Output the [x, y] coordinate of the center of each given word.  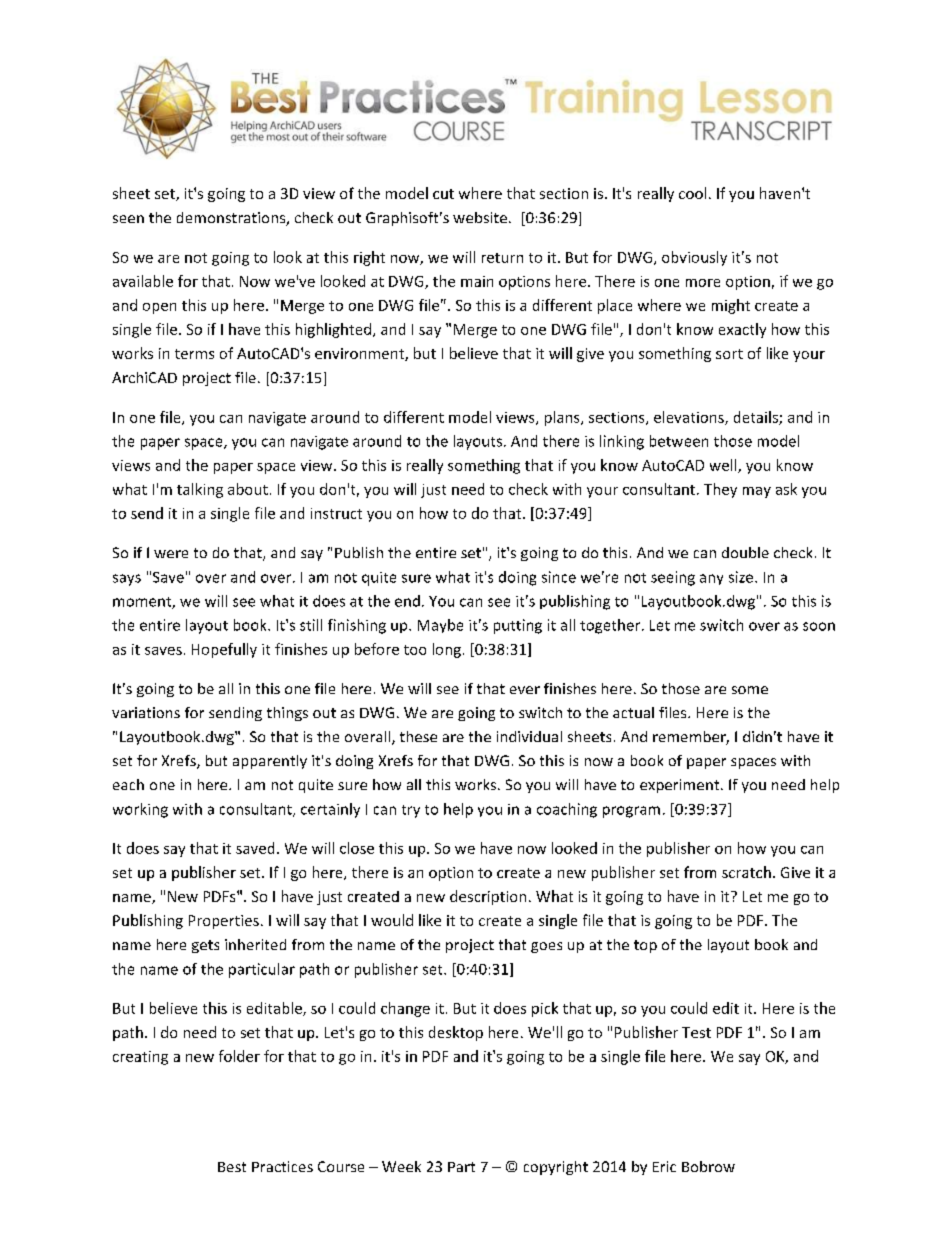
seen [128, 219]
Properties [224, 922]
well [724, 466]
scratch [746, 872]
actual [633, 712]
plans [563, 418]
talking [200, 490]
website [480, 217]
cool [692, 193]
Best [232, 1167]
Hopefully [224, 650]
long [447, 650]
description [488, 897]
